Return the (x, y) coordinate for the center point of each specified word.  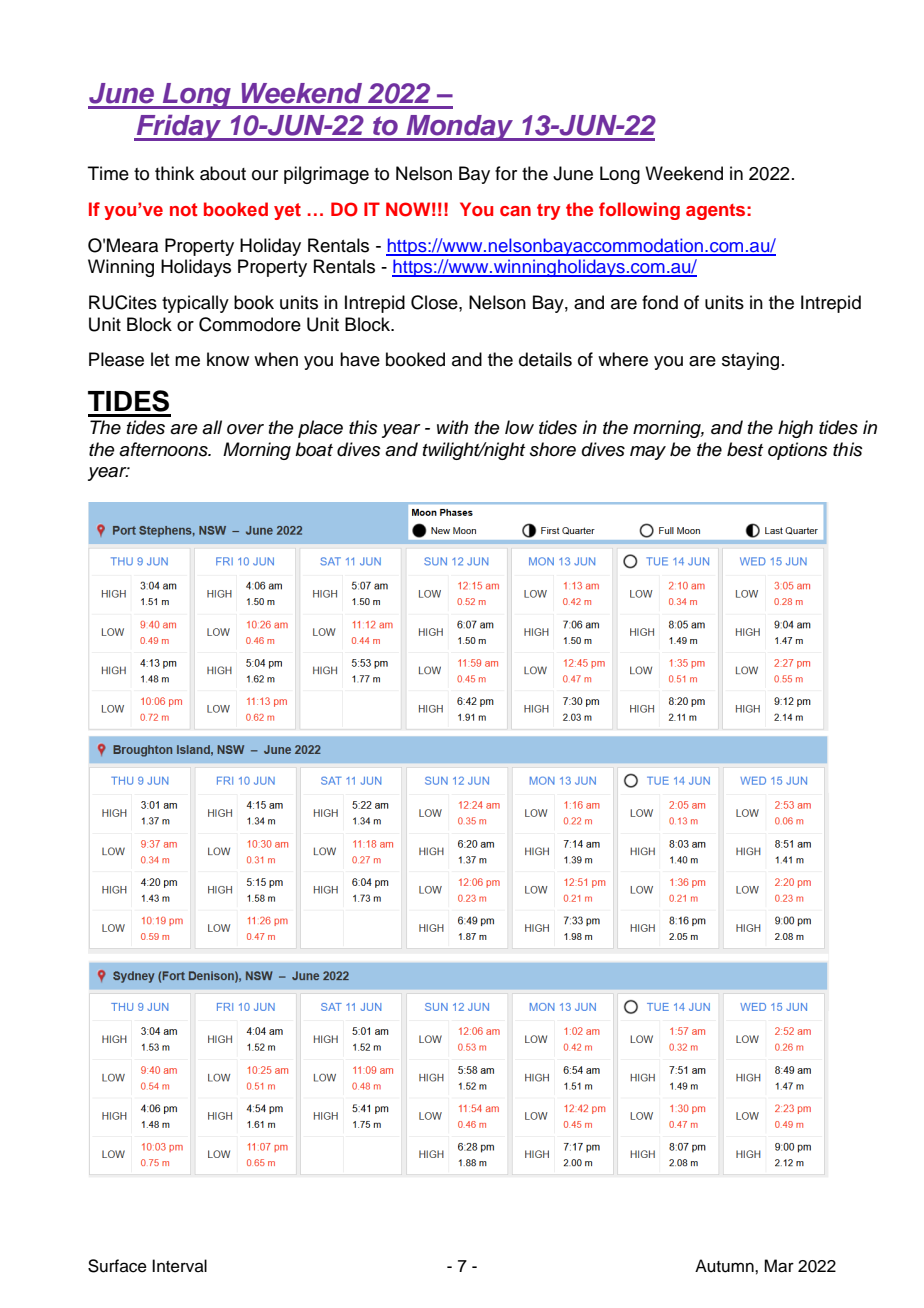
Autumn (725, 1266)
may (648, 453)
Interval (179, 1266)
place (320, 429)
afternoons (164, 449)
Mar (779, 1266)
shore (553, 449)
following (639, 211)
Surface (117, 1266)
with (452, 427)
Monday (459, 128)
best (745, 449)
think (174, 173)
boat (314, 449)
